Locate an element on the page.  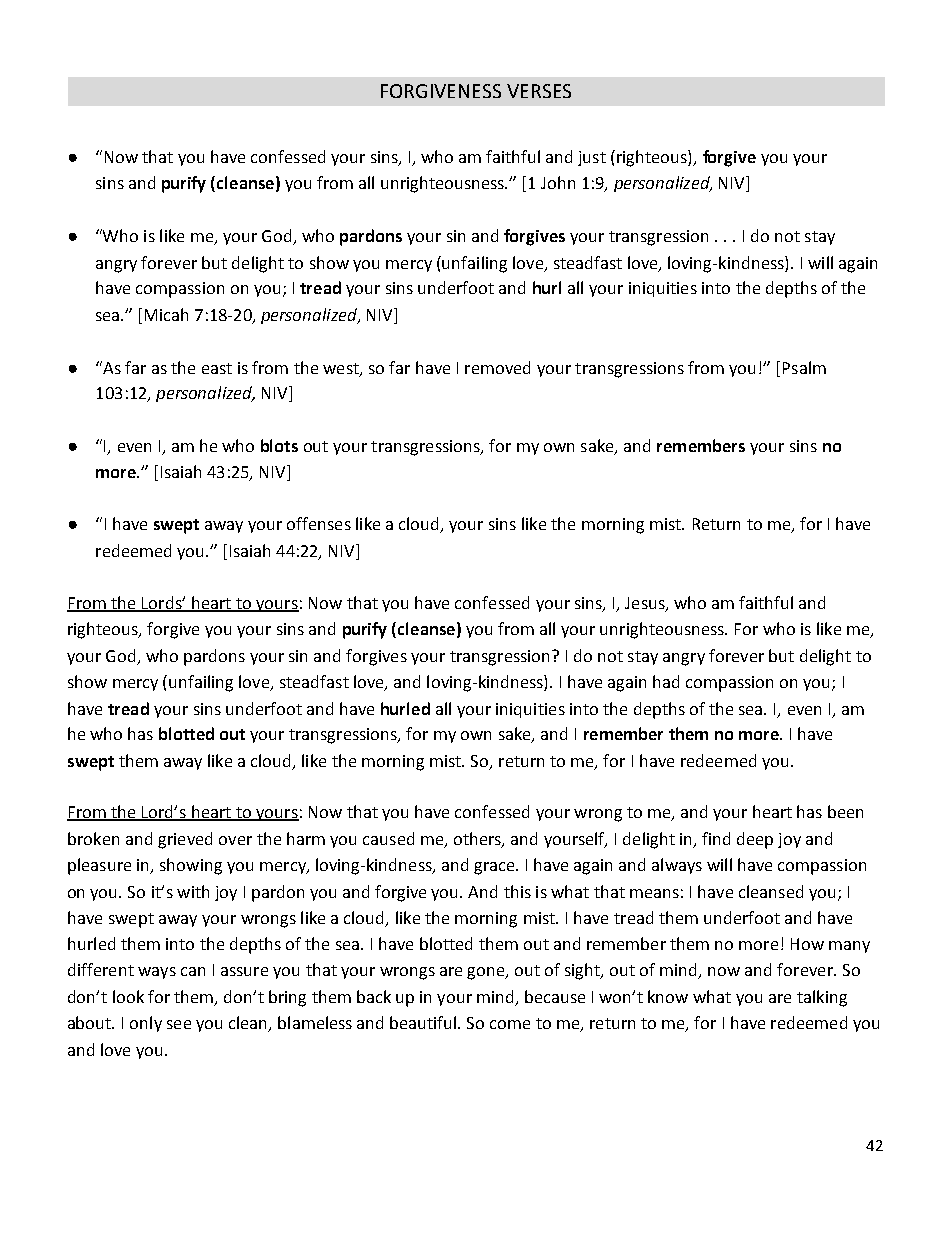
offenses is located at coordinates (319, 523).
